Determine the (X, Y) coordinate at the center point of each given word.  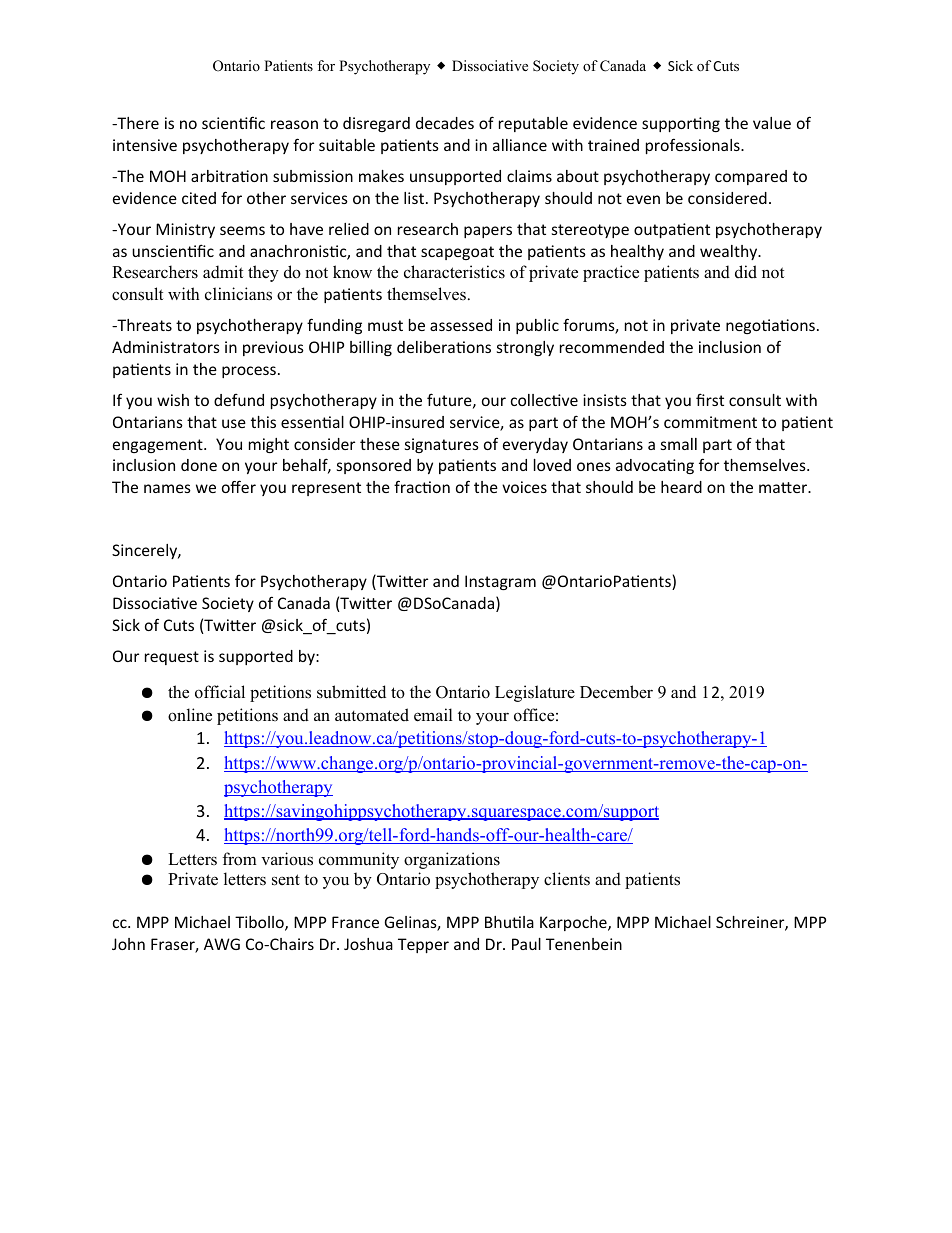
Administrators (166, 347)
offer (239, 486)
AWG (222, 944)
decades (445, 123)
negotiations (770, 326)
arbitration (229, 176)
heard (681, 487)
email (433, 715)
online (190, 715)
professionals (694, 146)
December (616, 692)
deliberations (444, 347)
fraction (422, 486)
